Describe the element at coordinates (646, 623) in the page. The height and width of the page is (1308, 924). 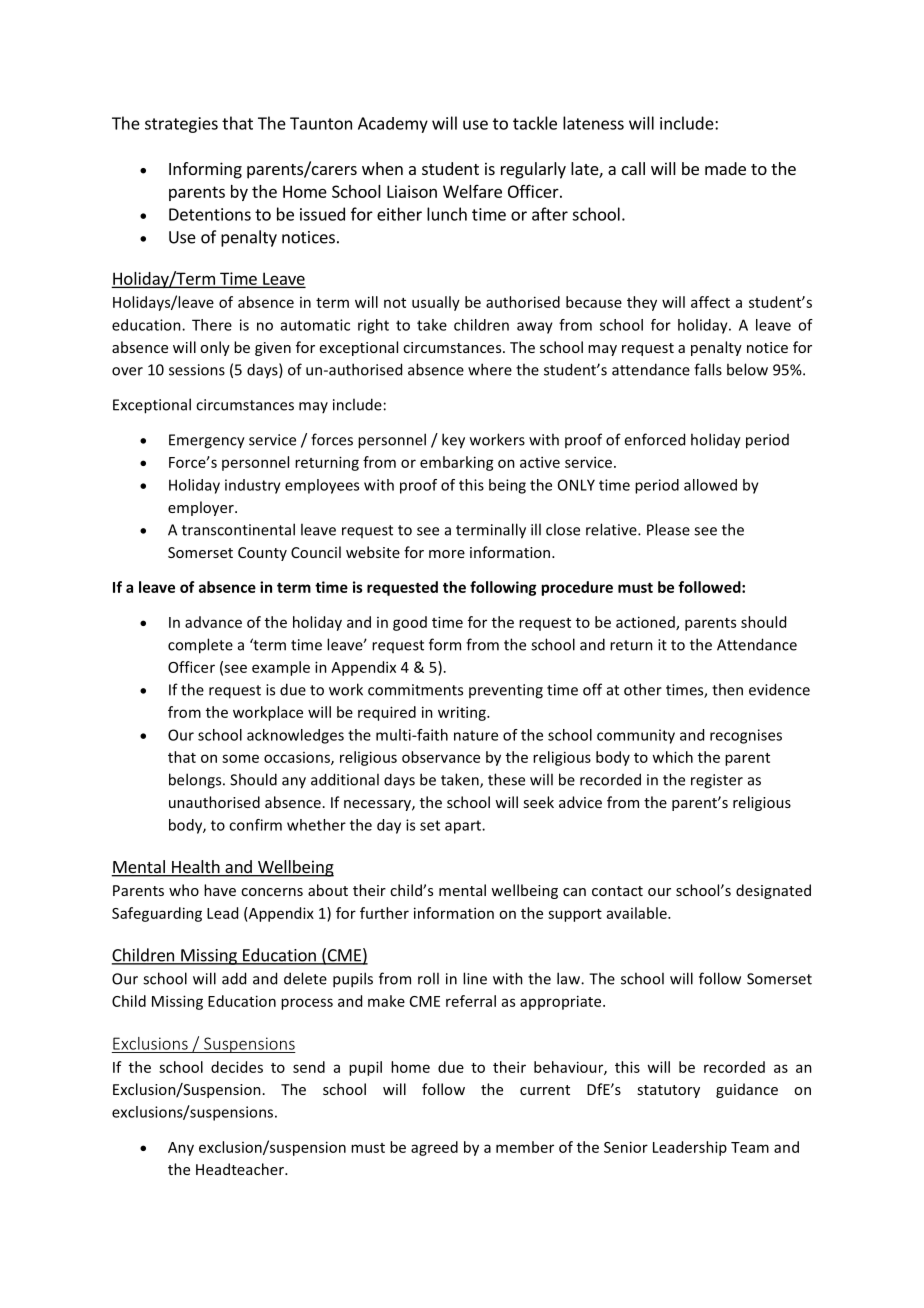
I see `actioned` at that location.
